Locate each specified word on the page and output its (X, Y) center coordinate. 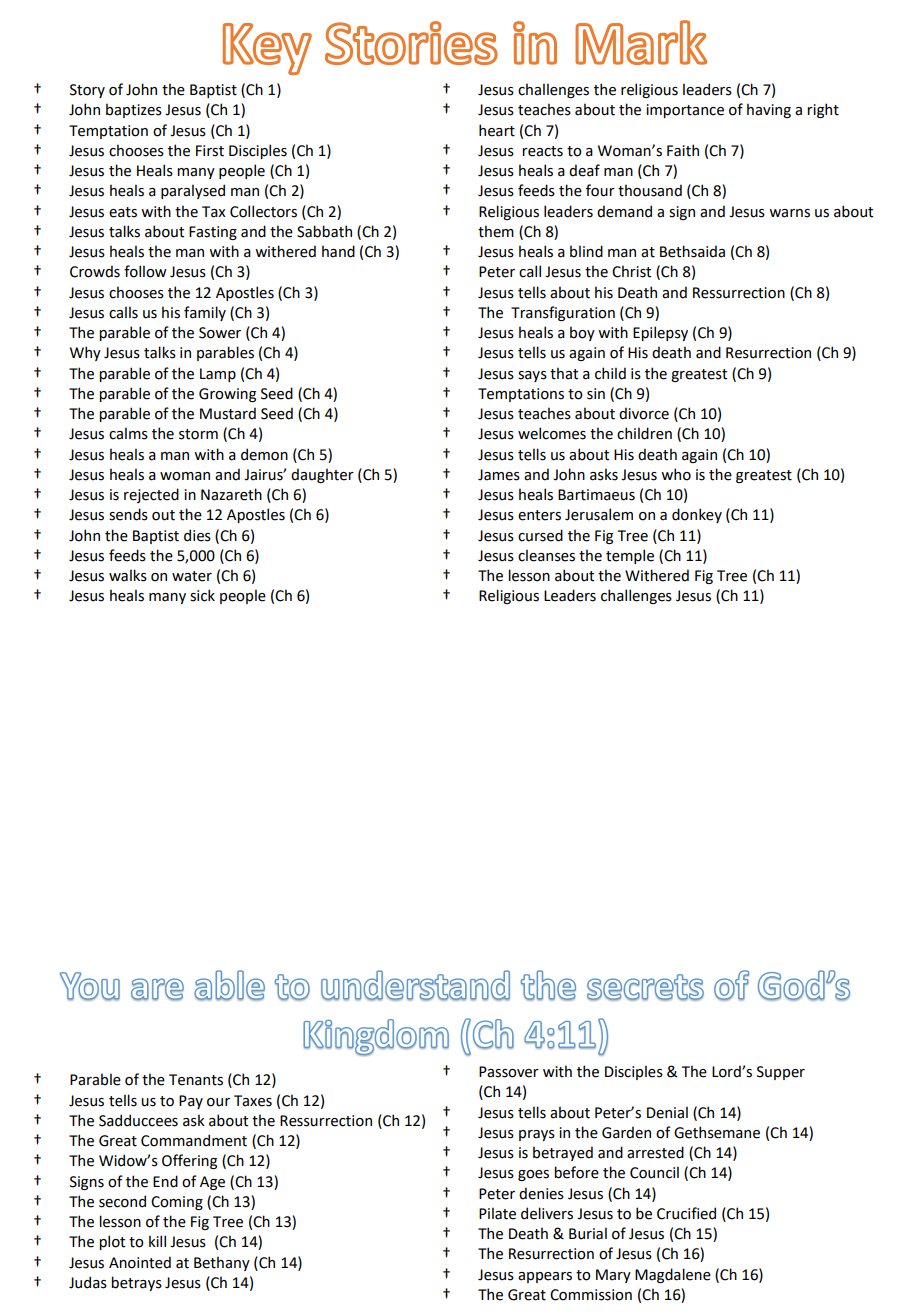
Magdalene (673, 1275)
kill (157, 1241)
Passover (509, 1072)
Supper (781, 1073)
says (532, 376)
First (210, 151)
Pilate (497, 1213)
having (769, 110)
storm (198, 434)
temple (630, 556)
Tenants (196, 1080)
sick (202, 595)
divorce (644, 413)
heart (497, 130)
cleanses (546, 555)
